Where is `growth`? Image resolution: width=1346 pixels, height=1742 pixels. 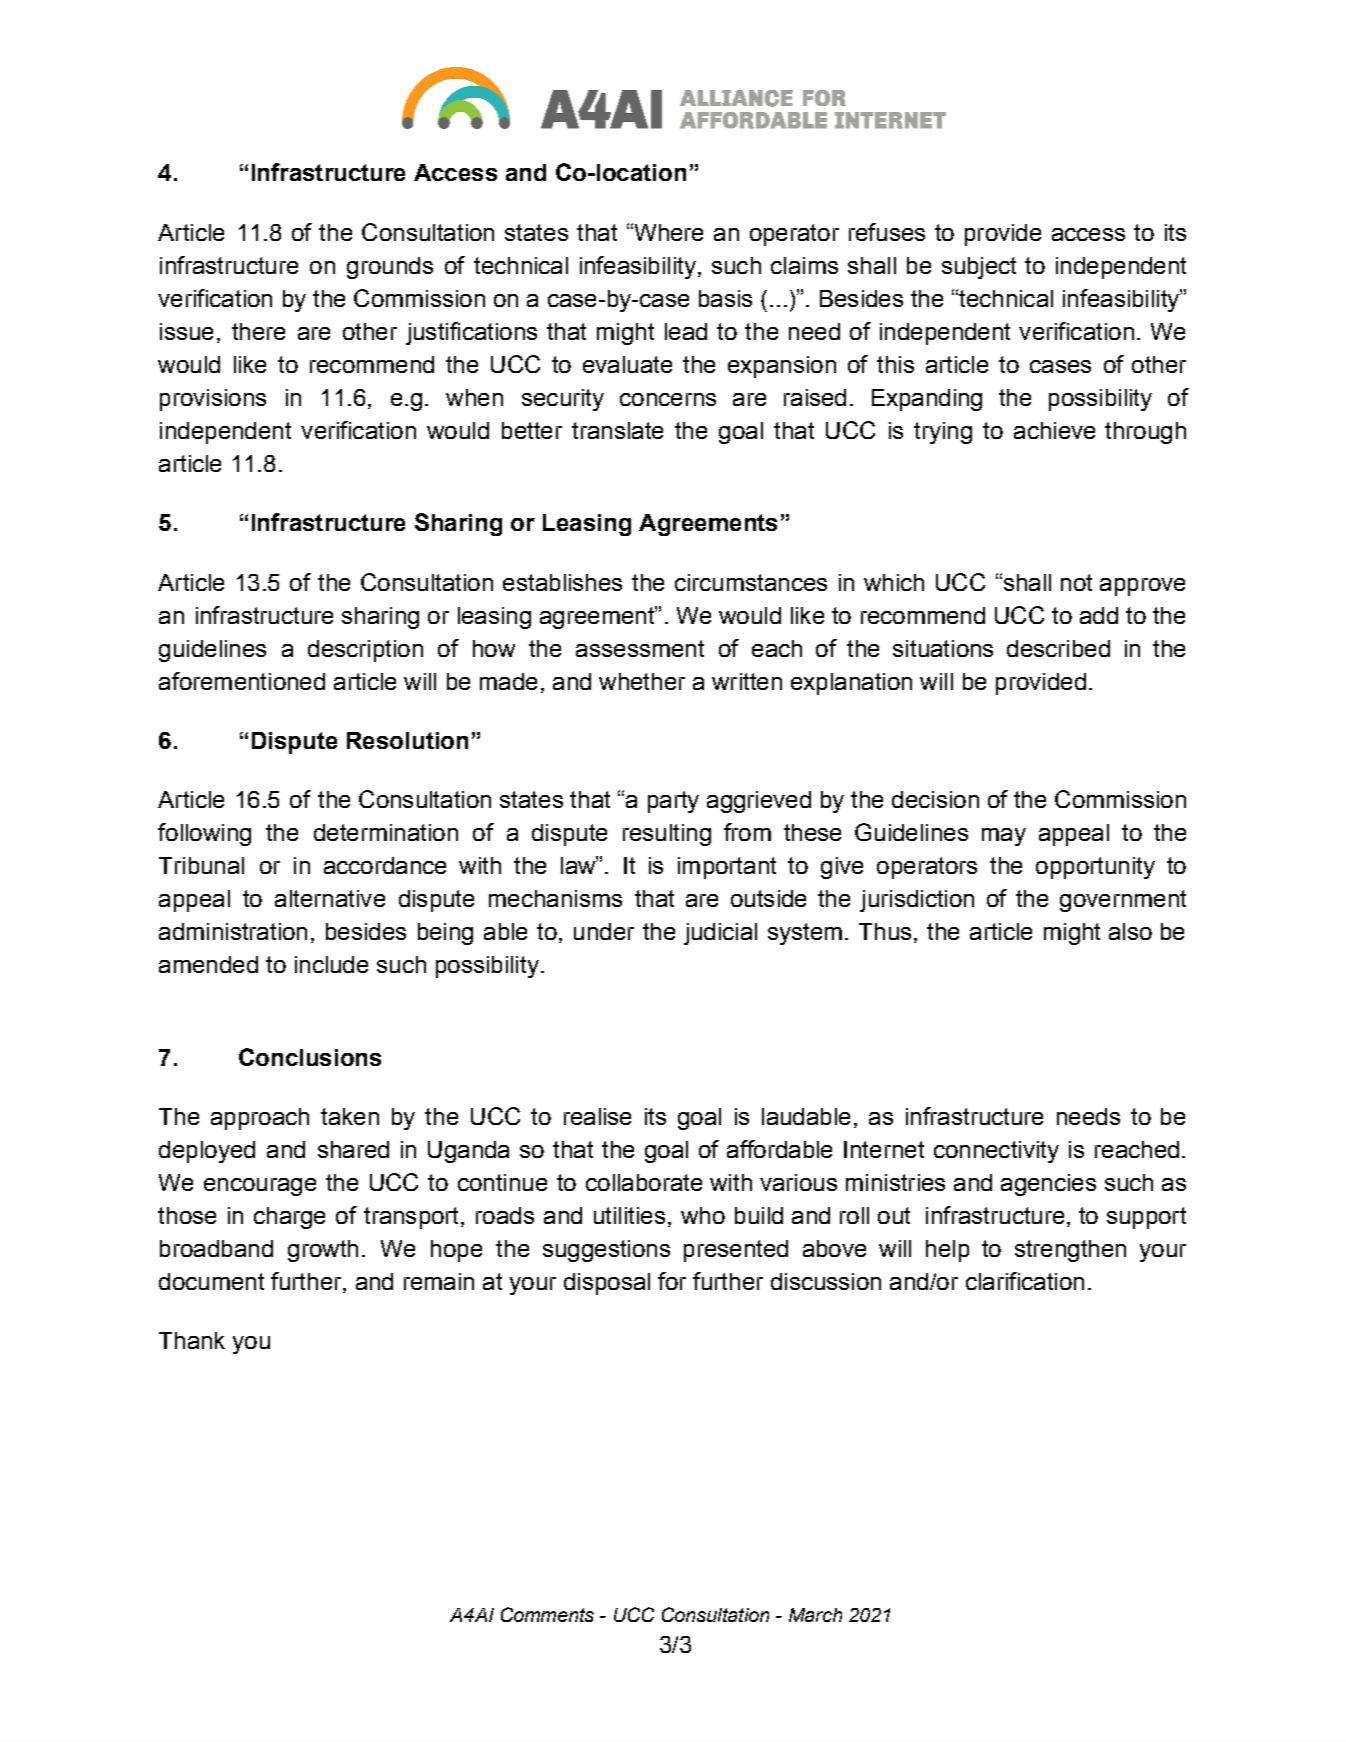 growth is located at coordinates (323, 1251).
